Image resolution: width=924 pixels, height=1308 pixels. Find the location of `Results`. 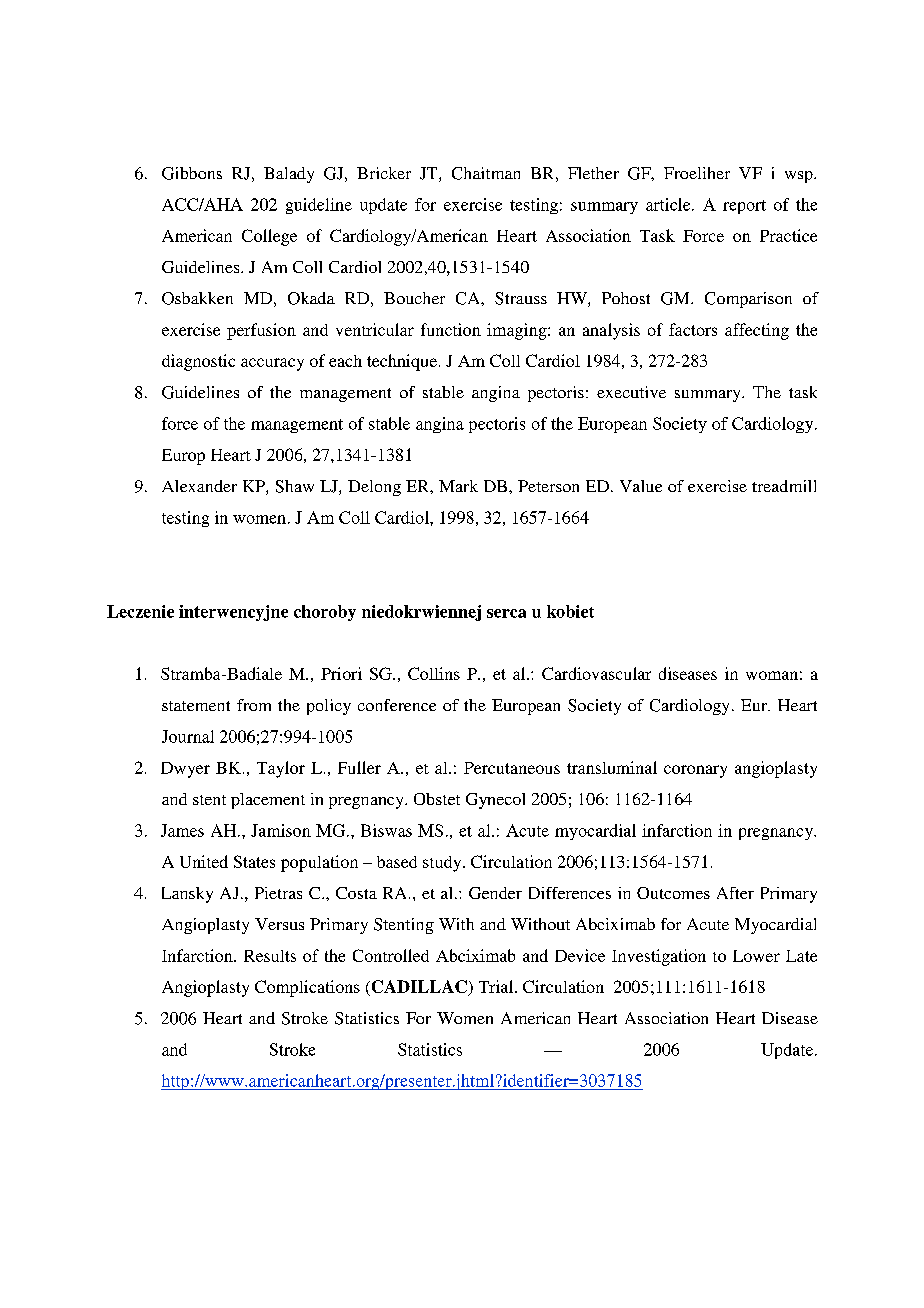

Results is located at coordinates (270, 956).
